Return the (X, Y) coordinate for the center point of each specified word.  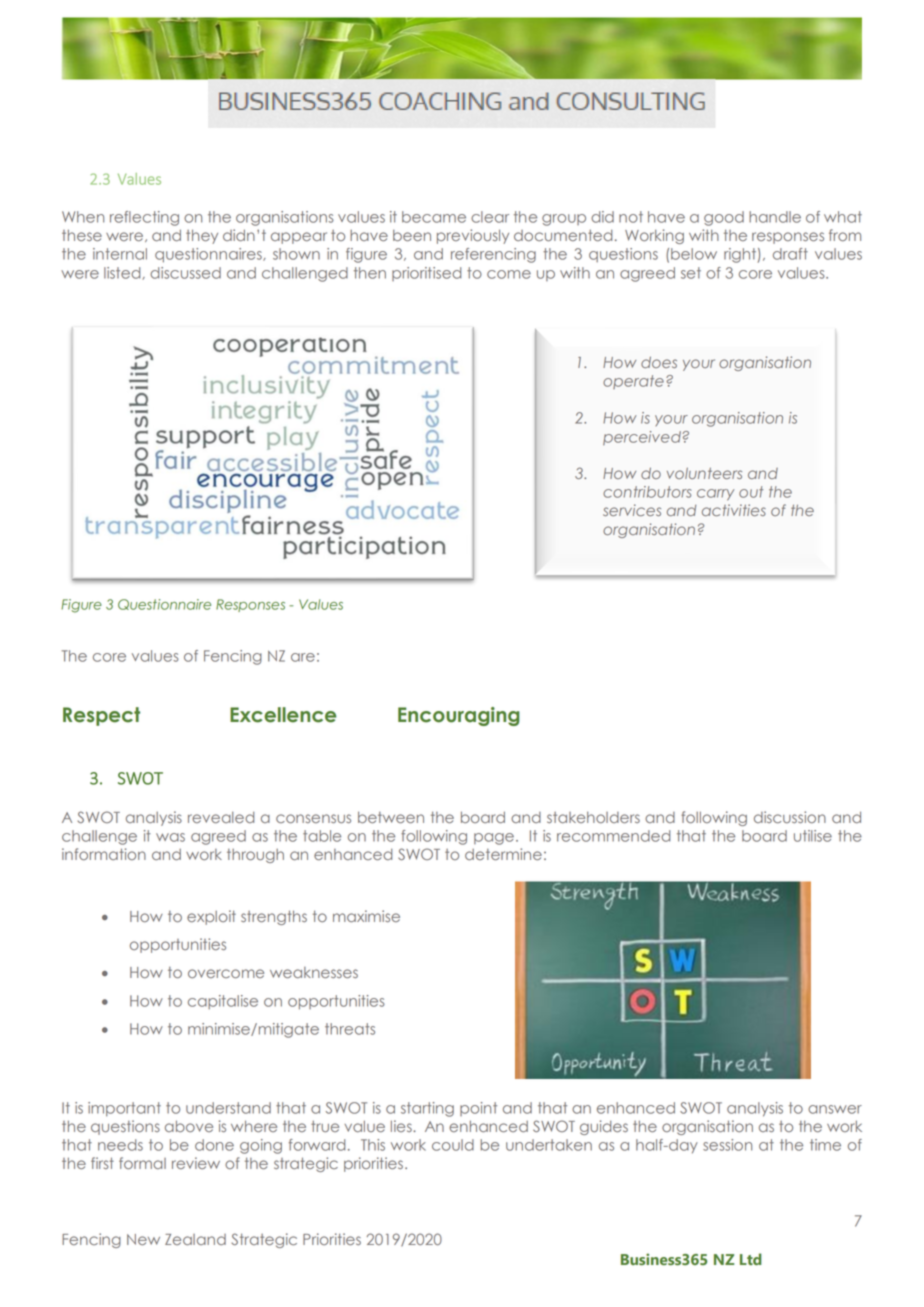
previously (473, 236)
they (202, 236)
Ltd (751, 1259)
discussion (790, 817)
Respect (101, 716)
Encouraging (459, 716)
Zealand (195, 1239)
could (453, 1145)
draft (790, 254)
